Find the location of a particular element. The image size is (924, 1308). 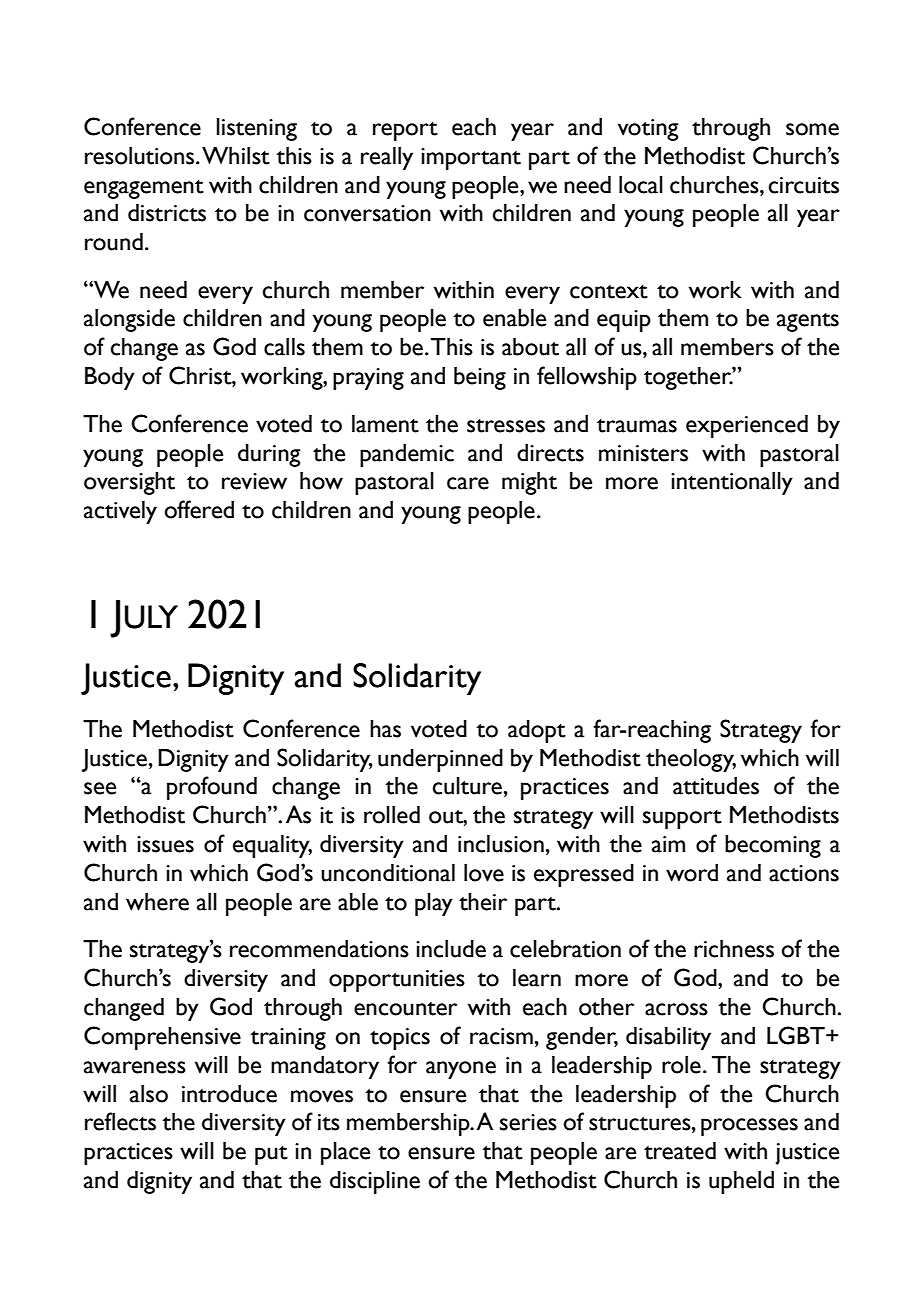

resolutions is located at coordinates (141, 156).
